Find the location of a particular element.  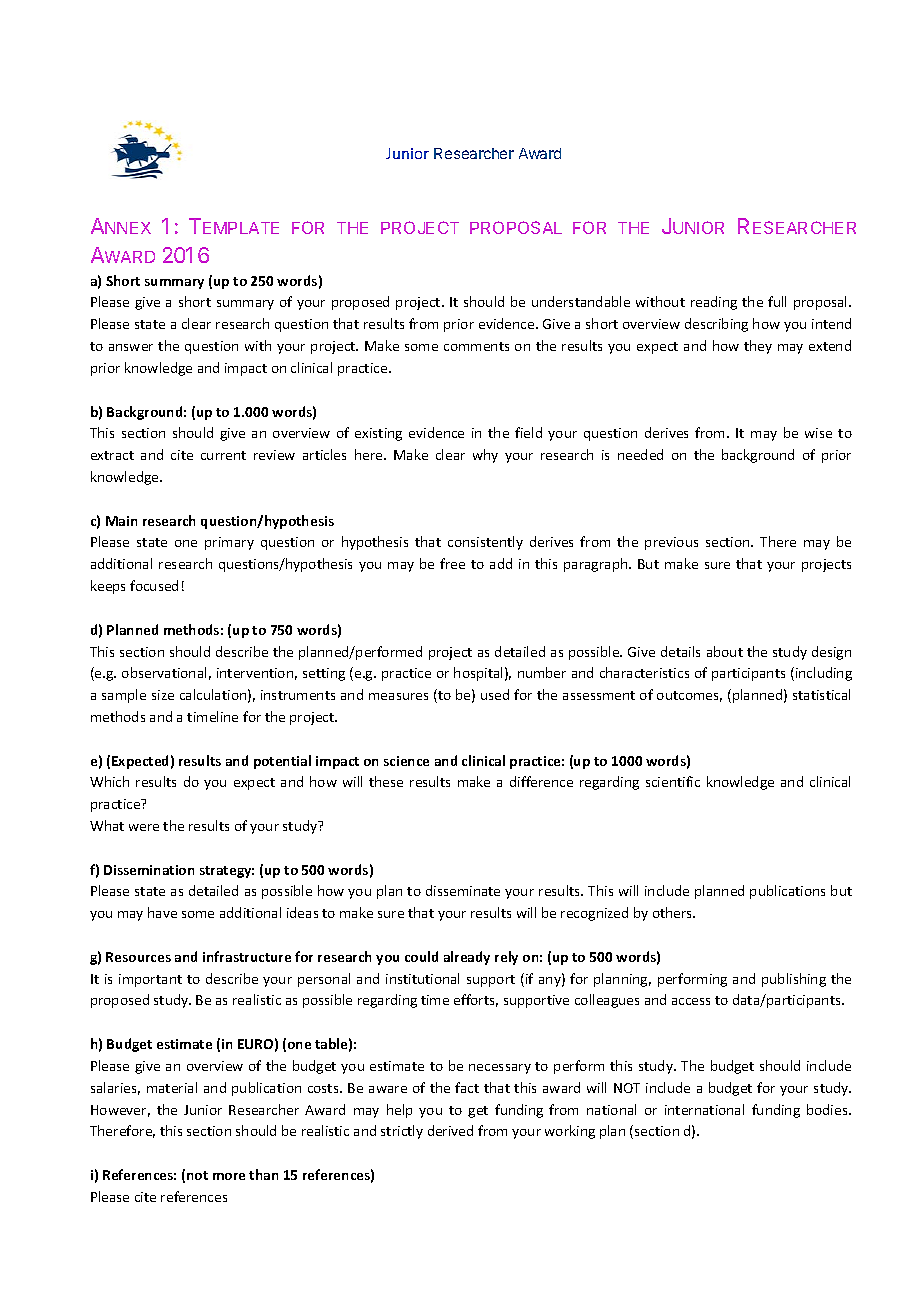

derived is located at coordinates (450, 1130).
